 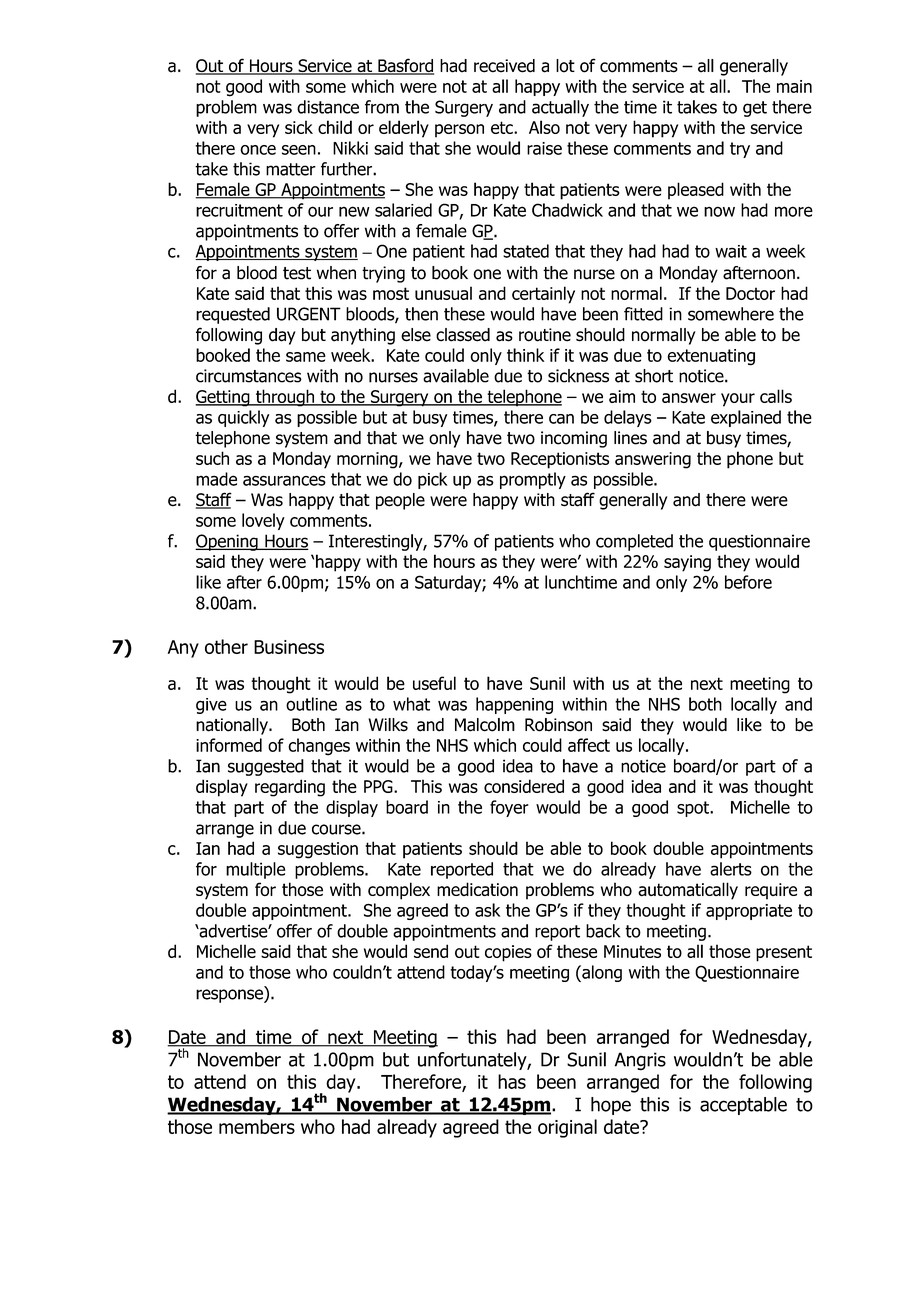 What do you see at coordinates (266, 767) in the screenshot?
I see `suggested` at bounding box center [266, 767].
